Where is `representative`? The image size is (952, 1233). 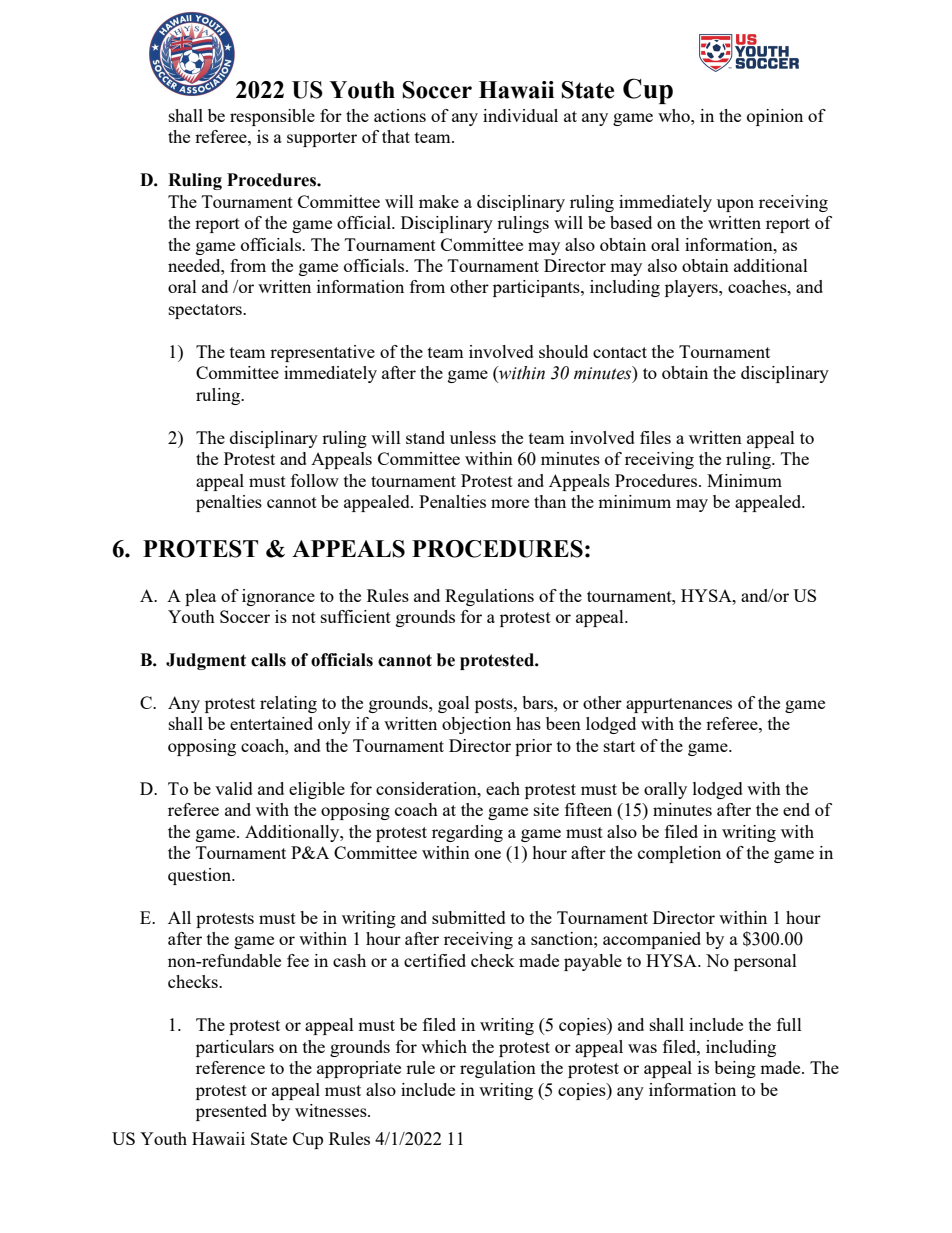
representative is located at coordinates (322, 353).
